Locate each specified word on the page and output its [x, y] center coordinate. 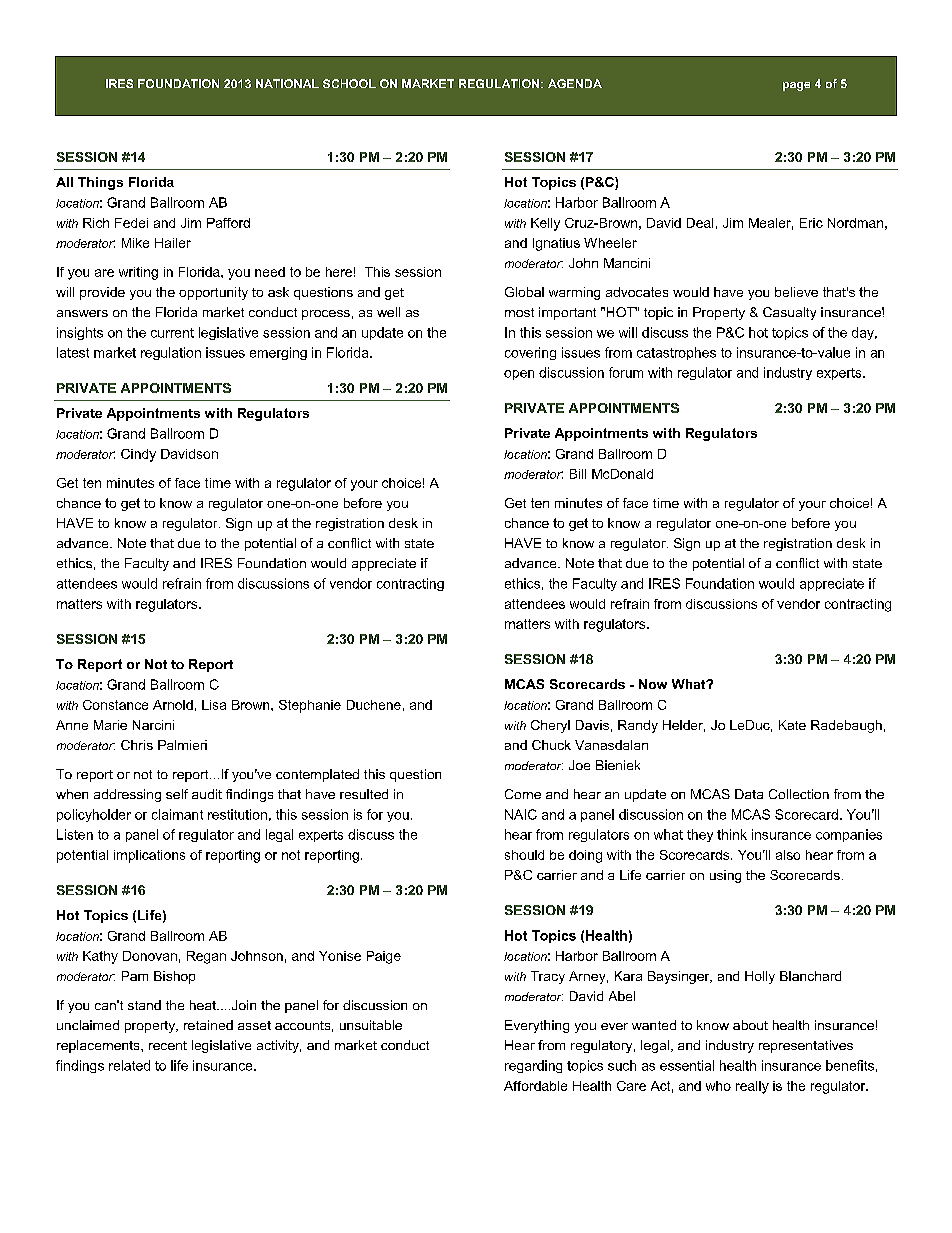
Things [100, 183]
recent [168, 1045]
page [796, 86]
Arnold [173, 705]
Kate [792, 725]
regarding [533, 1066]
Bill [578, 474]
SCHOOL [349, 83]
